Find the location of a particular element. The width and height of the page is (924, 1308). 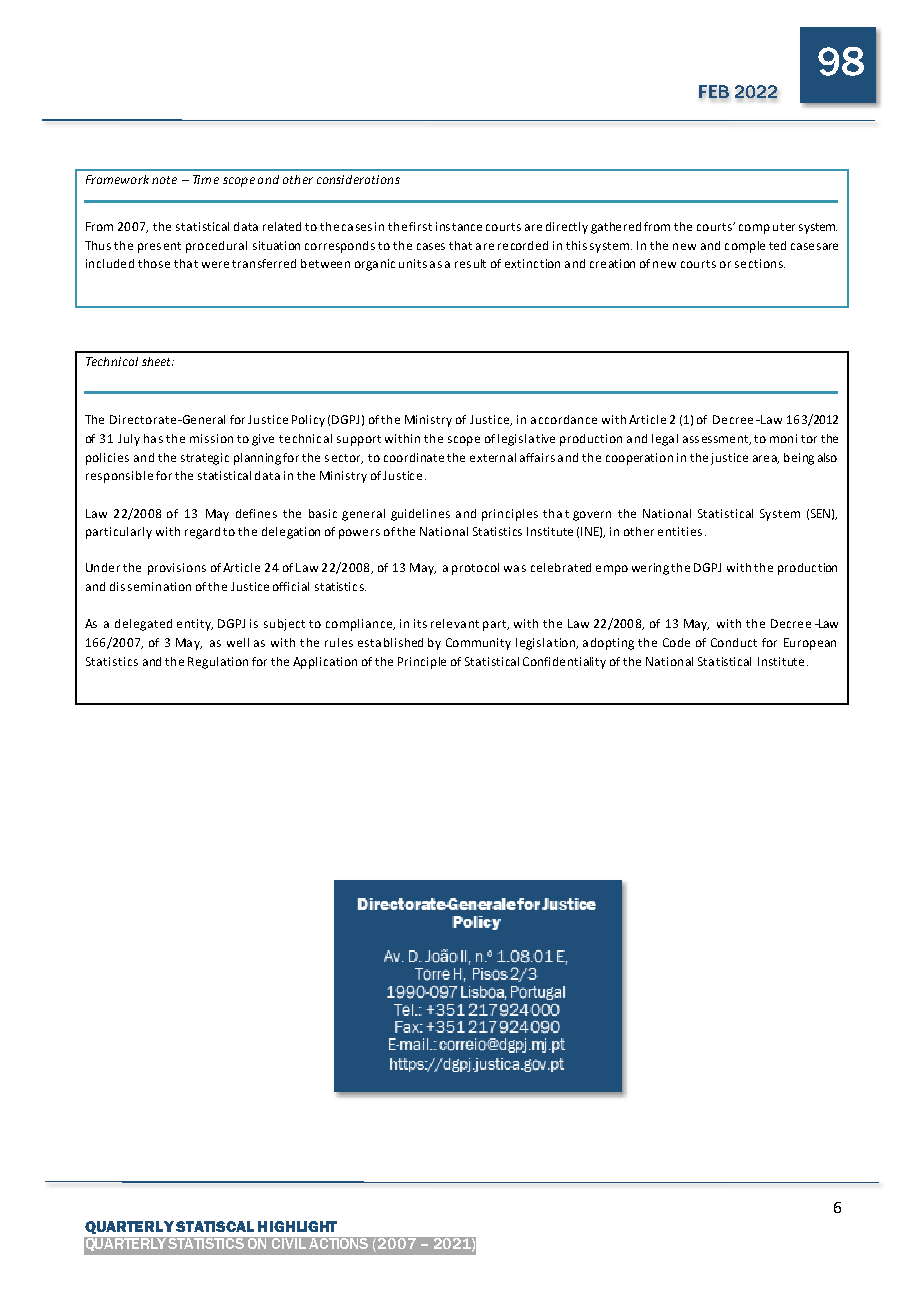

legislation is located at coordinates (546, 644).
